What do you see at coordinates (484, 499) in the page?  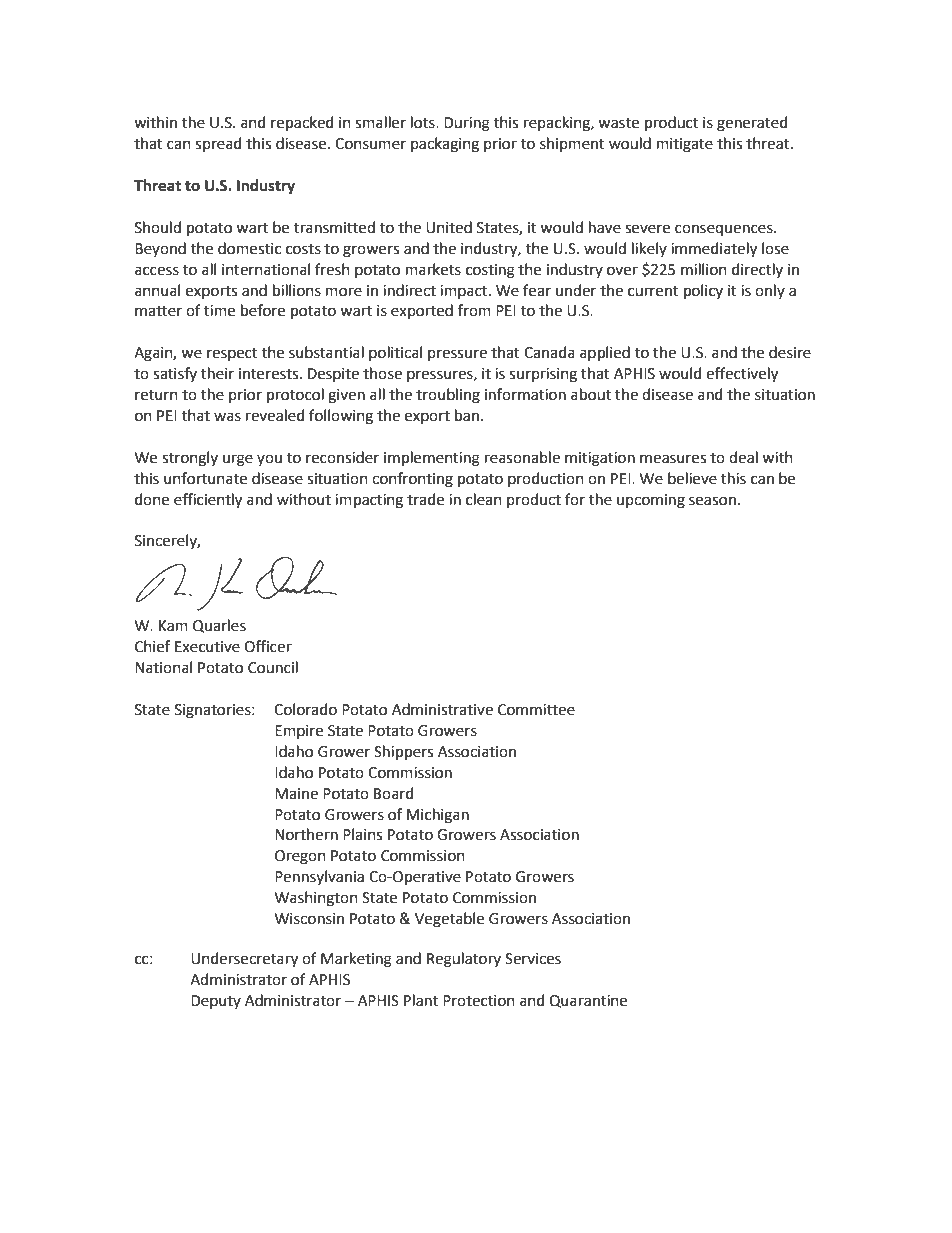 I see `clean` at bounding box center [484, 499].
